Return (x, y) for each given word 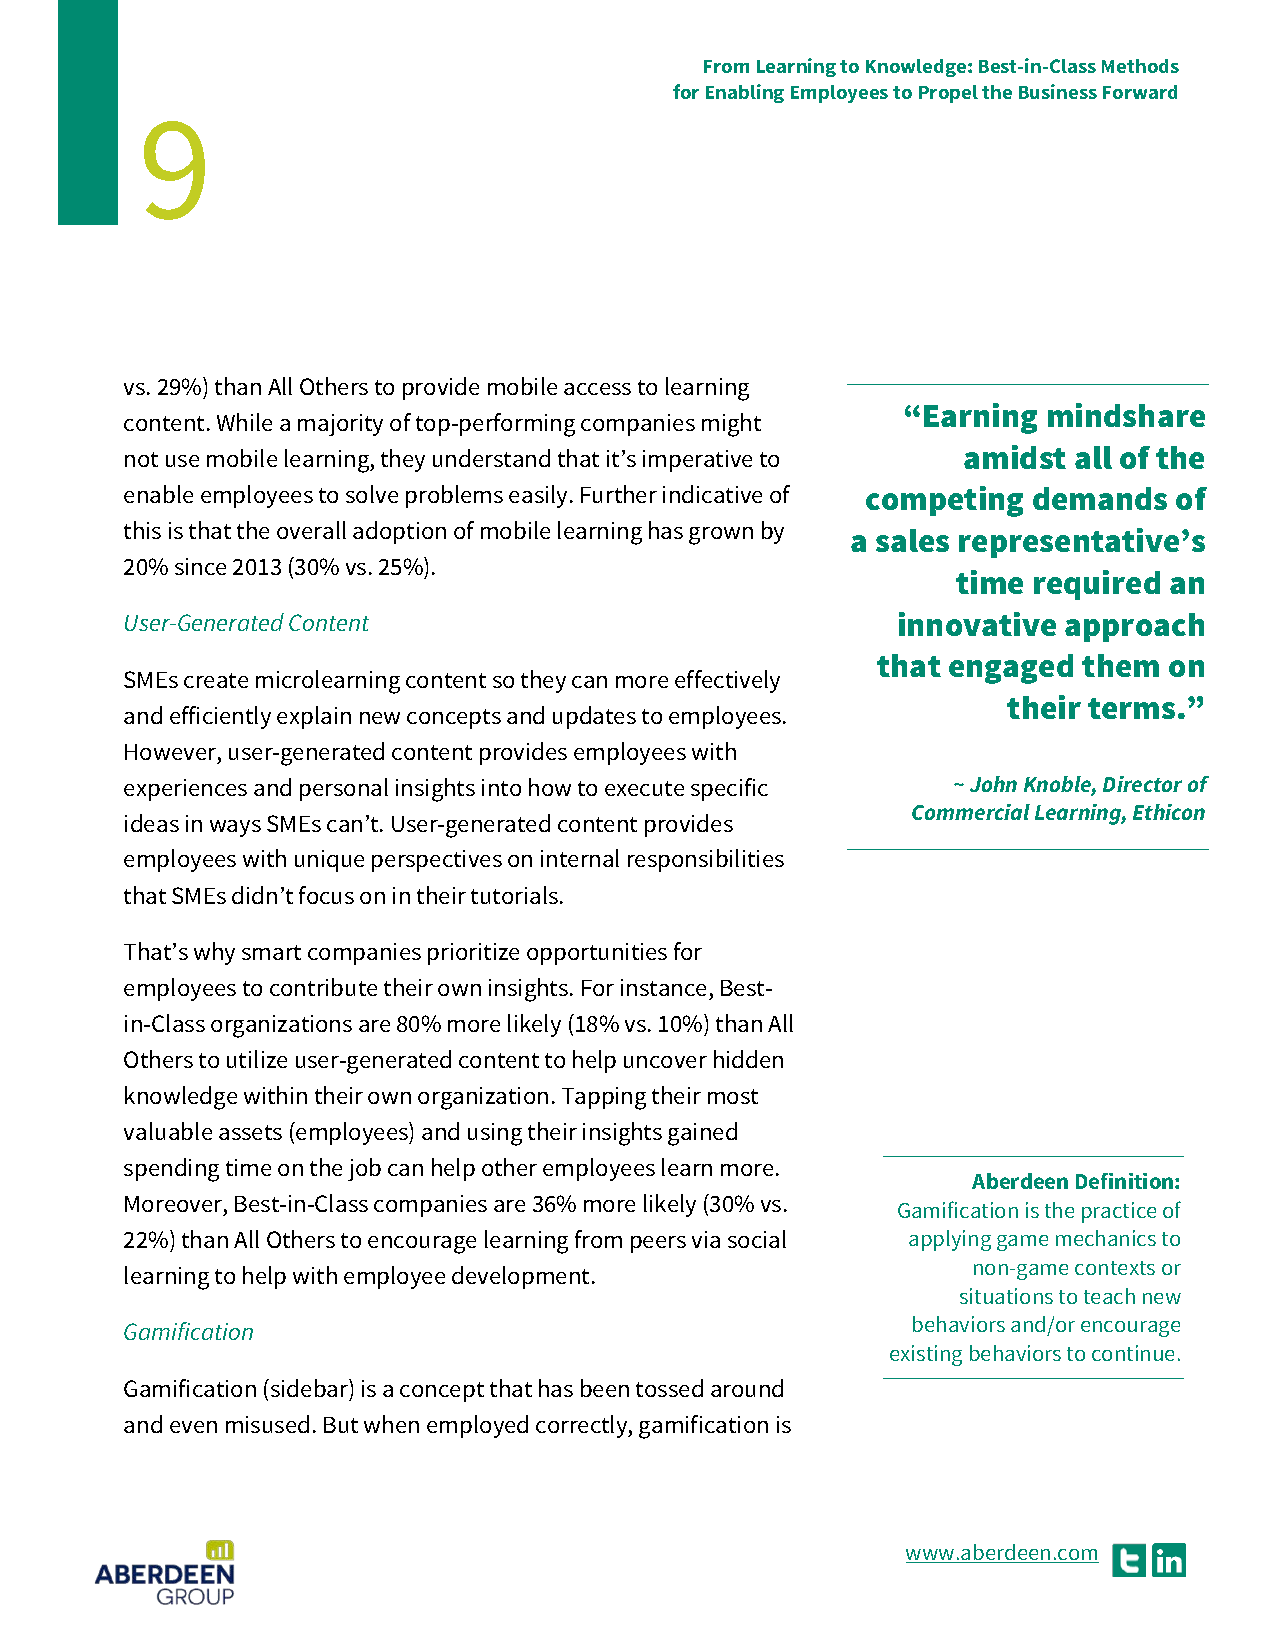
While (244, 422)
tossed (669, 1388)
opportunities (597, 954)
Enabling (745, 93)
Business (1058, 91)
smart (271, 952)
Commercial (971, 812)
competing (944, 501)
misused (267, 1424)
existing (926, 1355)
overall (311, 530)
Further (619, 494)
